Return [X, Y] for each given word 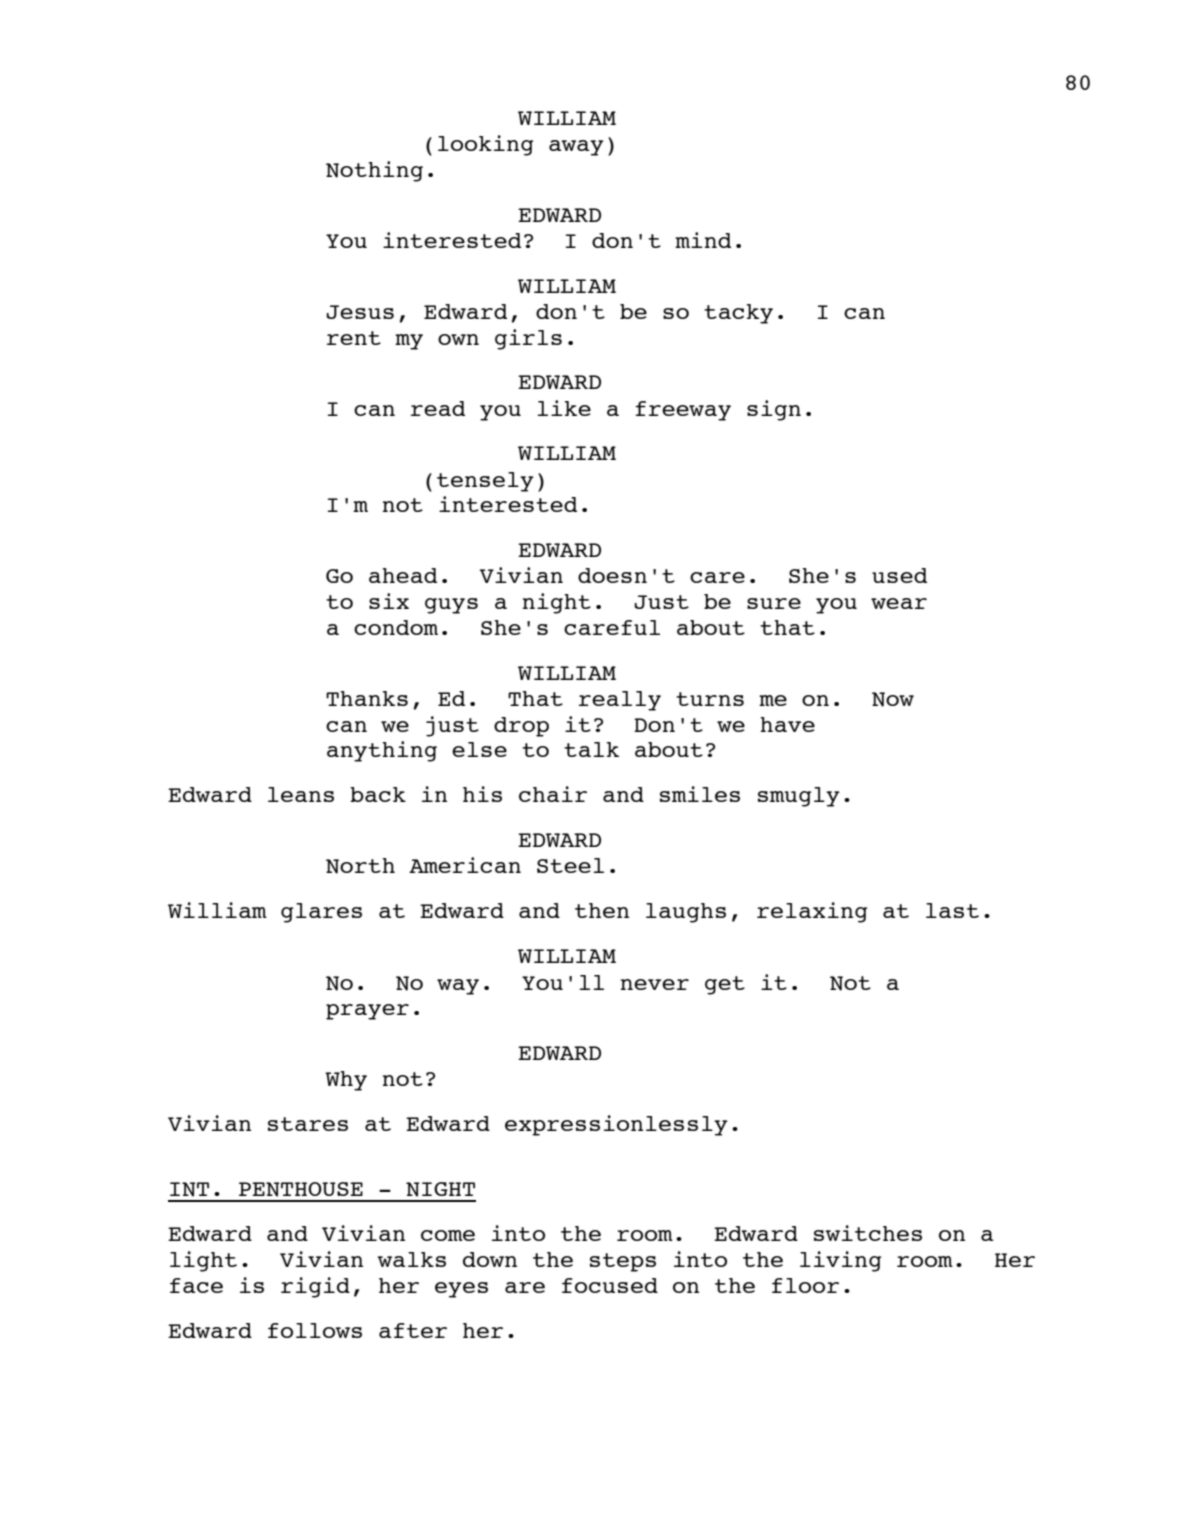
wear [899, 603]
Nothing [374, 171]
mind [703, 240]
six [389, 601]
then [602, 910]
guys [451, 606]
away [576, 148]
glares [321, 913]
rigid [315, 1287]
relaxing [812, 912]
